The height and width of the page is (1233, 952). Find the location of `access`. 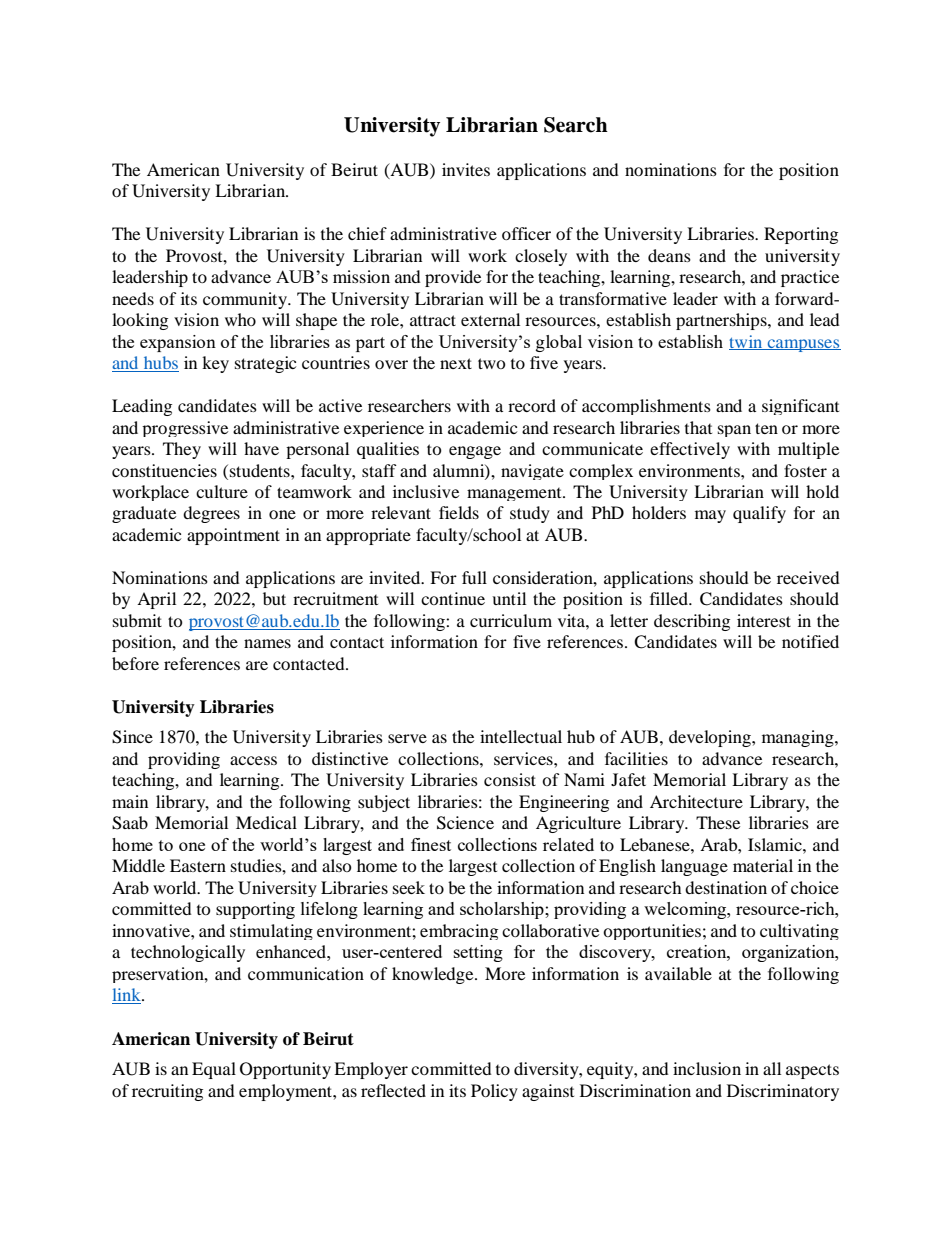

access is located at coordinates (253, 760).
